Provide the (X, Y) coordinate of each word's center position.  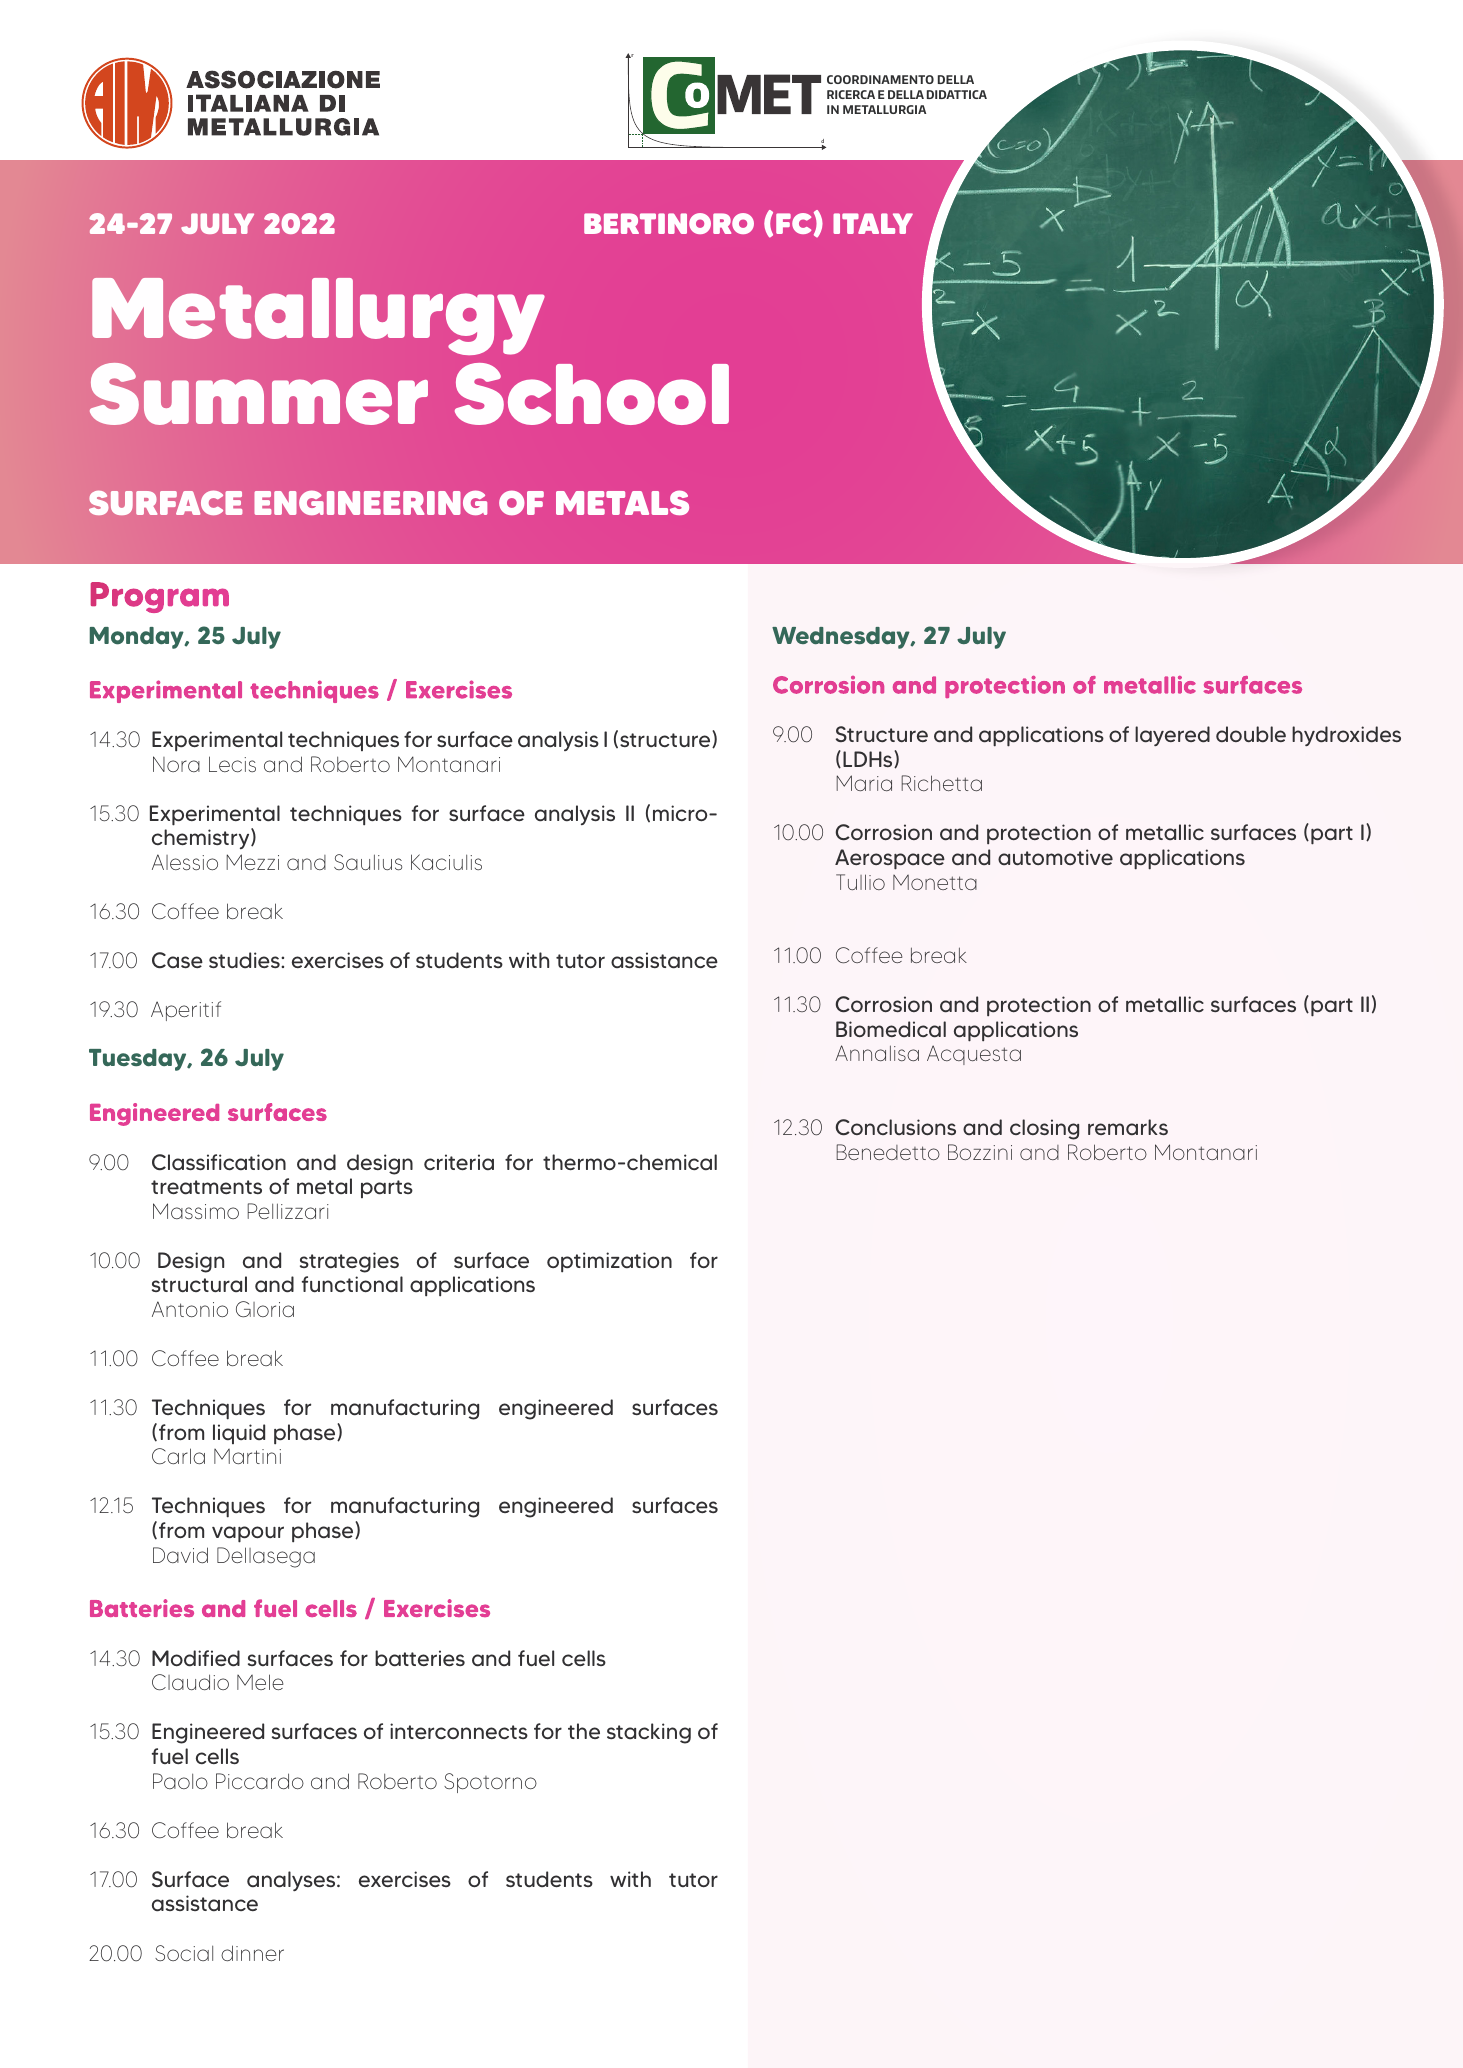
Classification (219, 1162)
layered (1172, 736)
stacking (649, 1733)
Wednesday (842, 638)
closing (1044, 1129)
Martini (247, 1456)
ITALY (873, 223)
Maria (864, 783)
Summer (259, 394)
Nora (176, 764)
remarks (1128, 1127)
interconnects (459, 1731)
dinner (252, 1953)
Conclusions (896, 1127)
